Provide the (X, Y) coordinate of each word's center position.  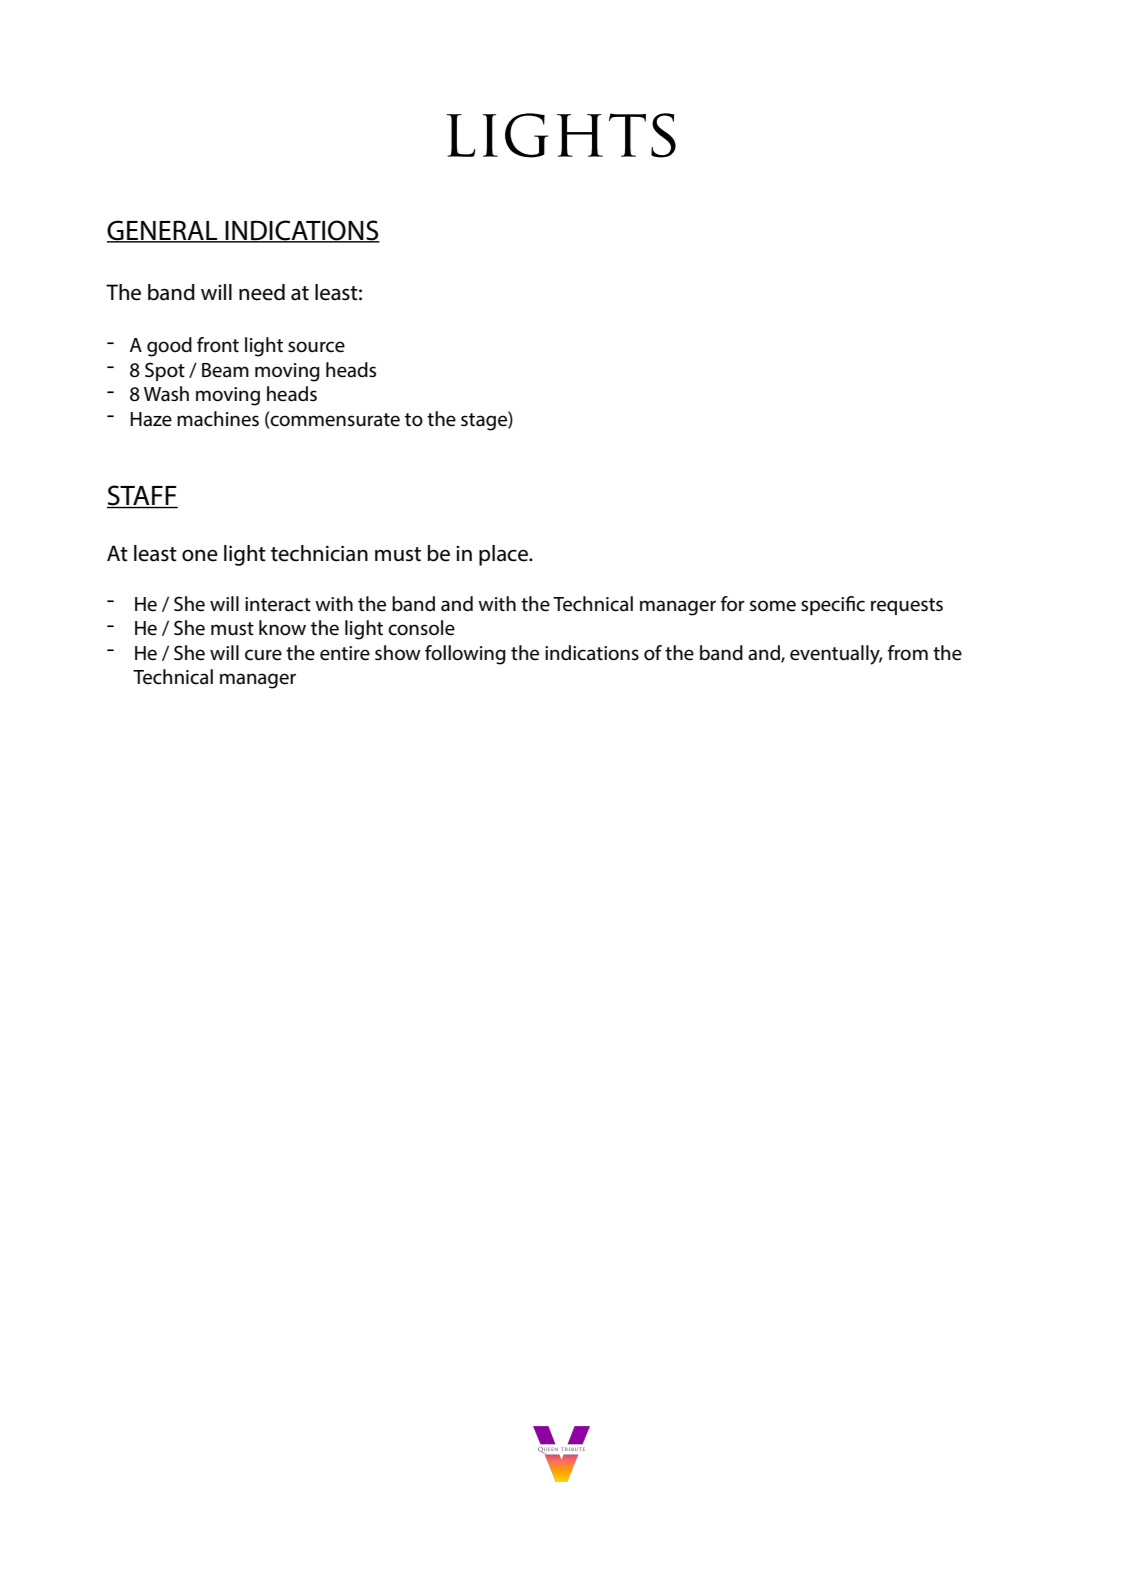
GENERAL (163, 231)
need (262, 292)
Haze (151, 419)
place (504, 555)
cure (263, 655)
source (316, 347)
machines (218, 419)
